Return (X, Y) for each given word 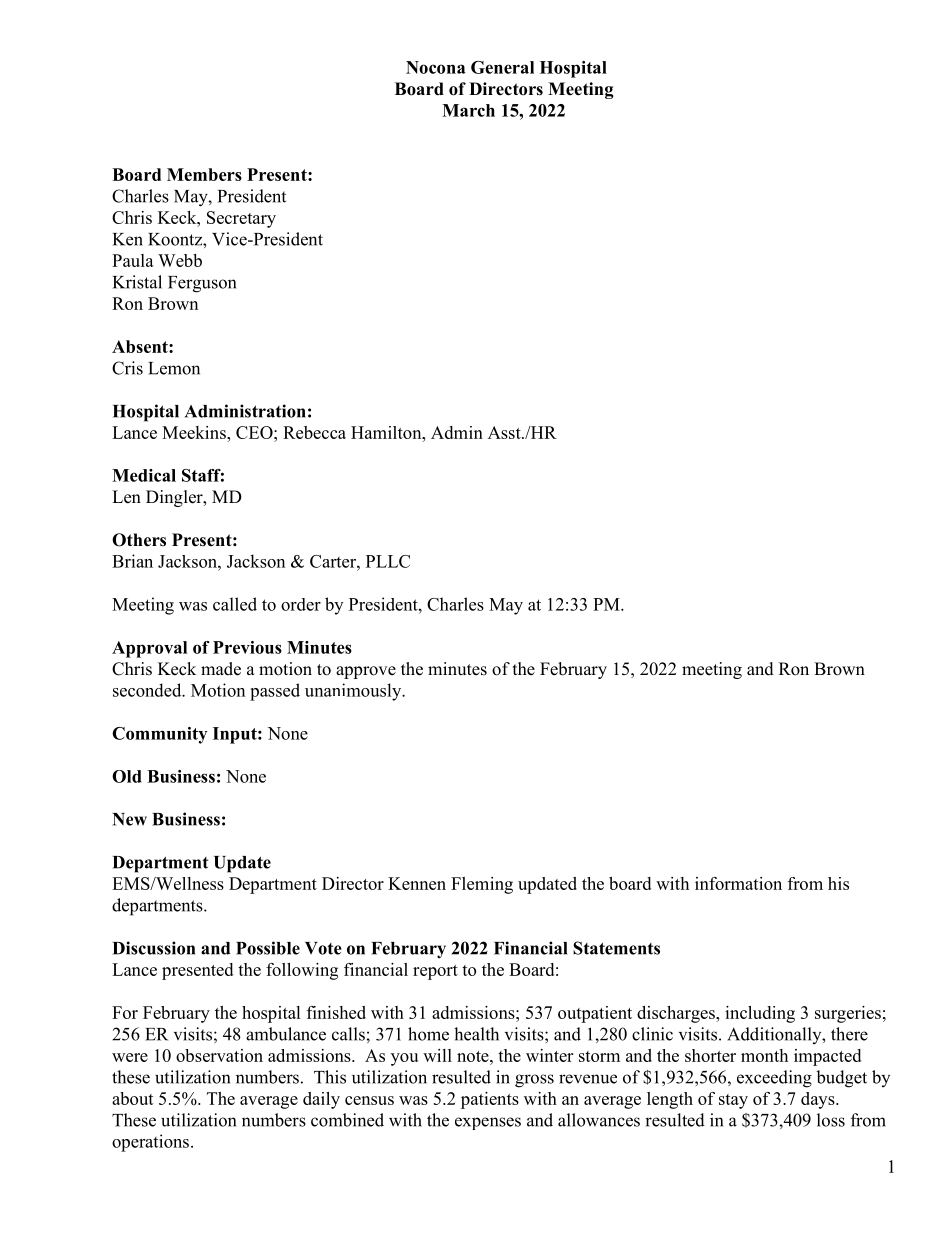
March (468, 110)
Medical (144, 475)
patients (490, 1100)
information (738, 883)
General (502, 67)
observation (219, 1055)
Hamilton (387, 432)
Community (159, 735)
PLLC (388, 561)
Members (204, 174)
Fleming (482, 885)
